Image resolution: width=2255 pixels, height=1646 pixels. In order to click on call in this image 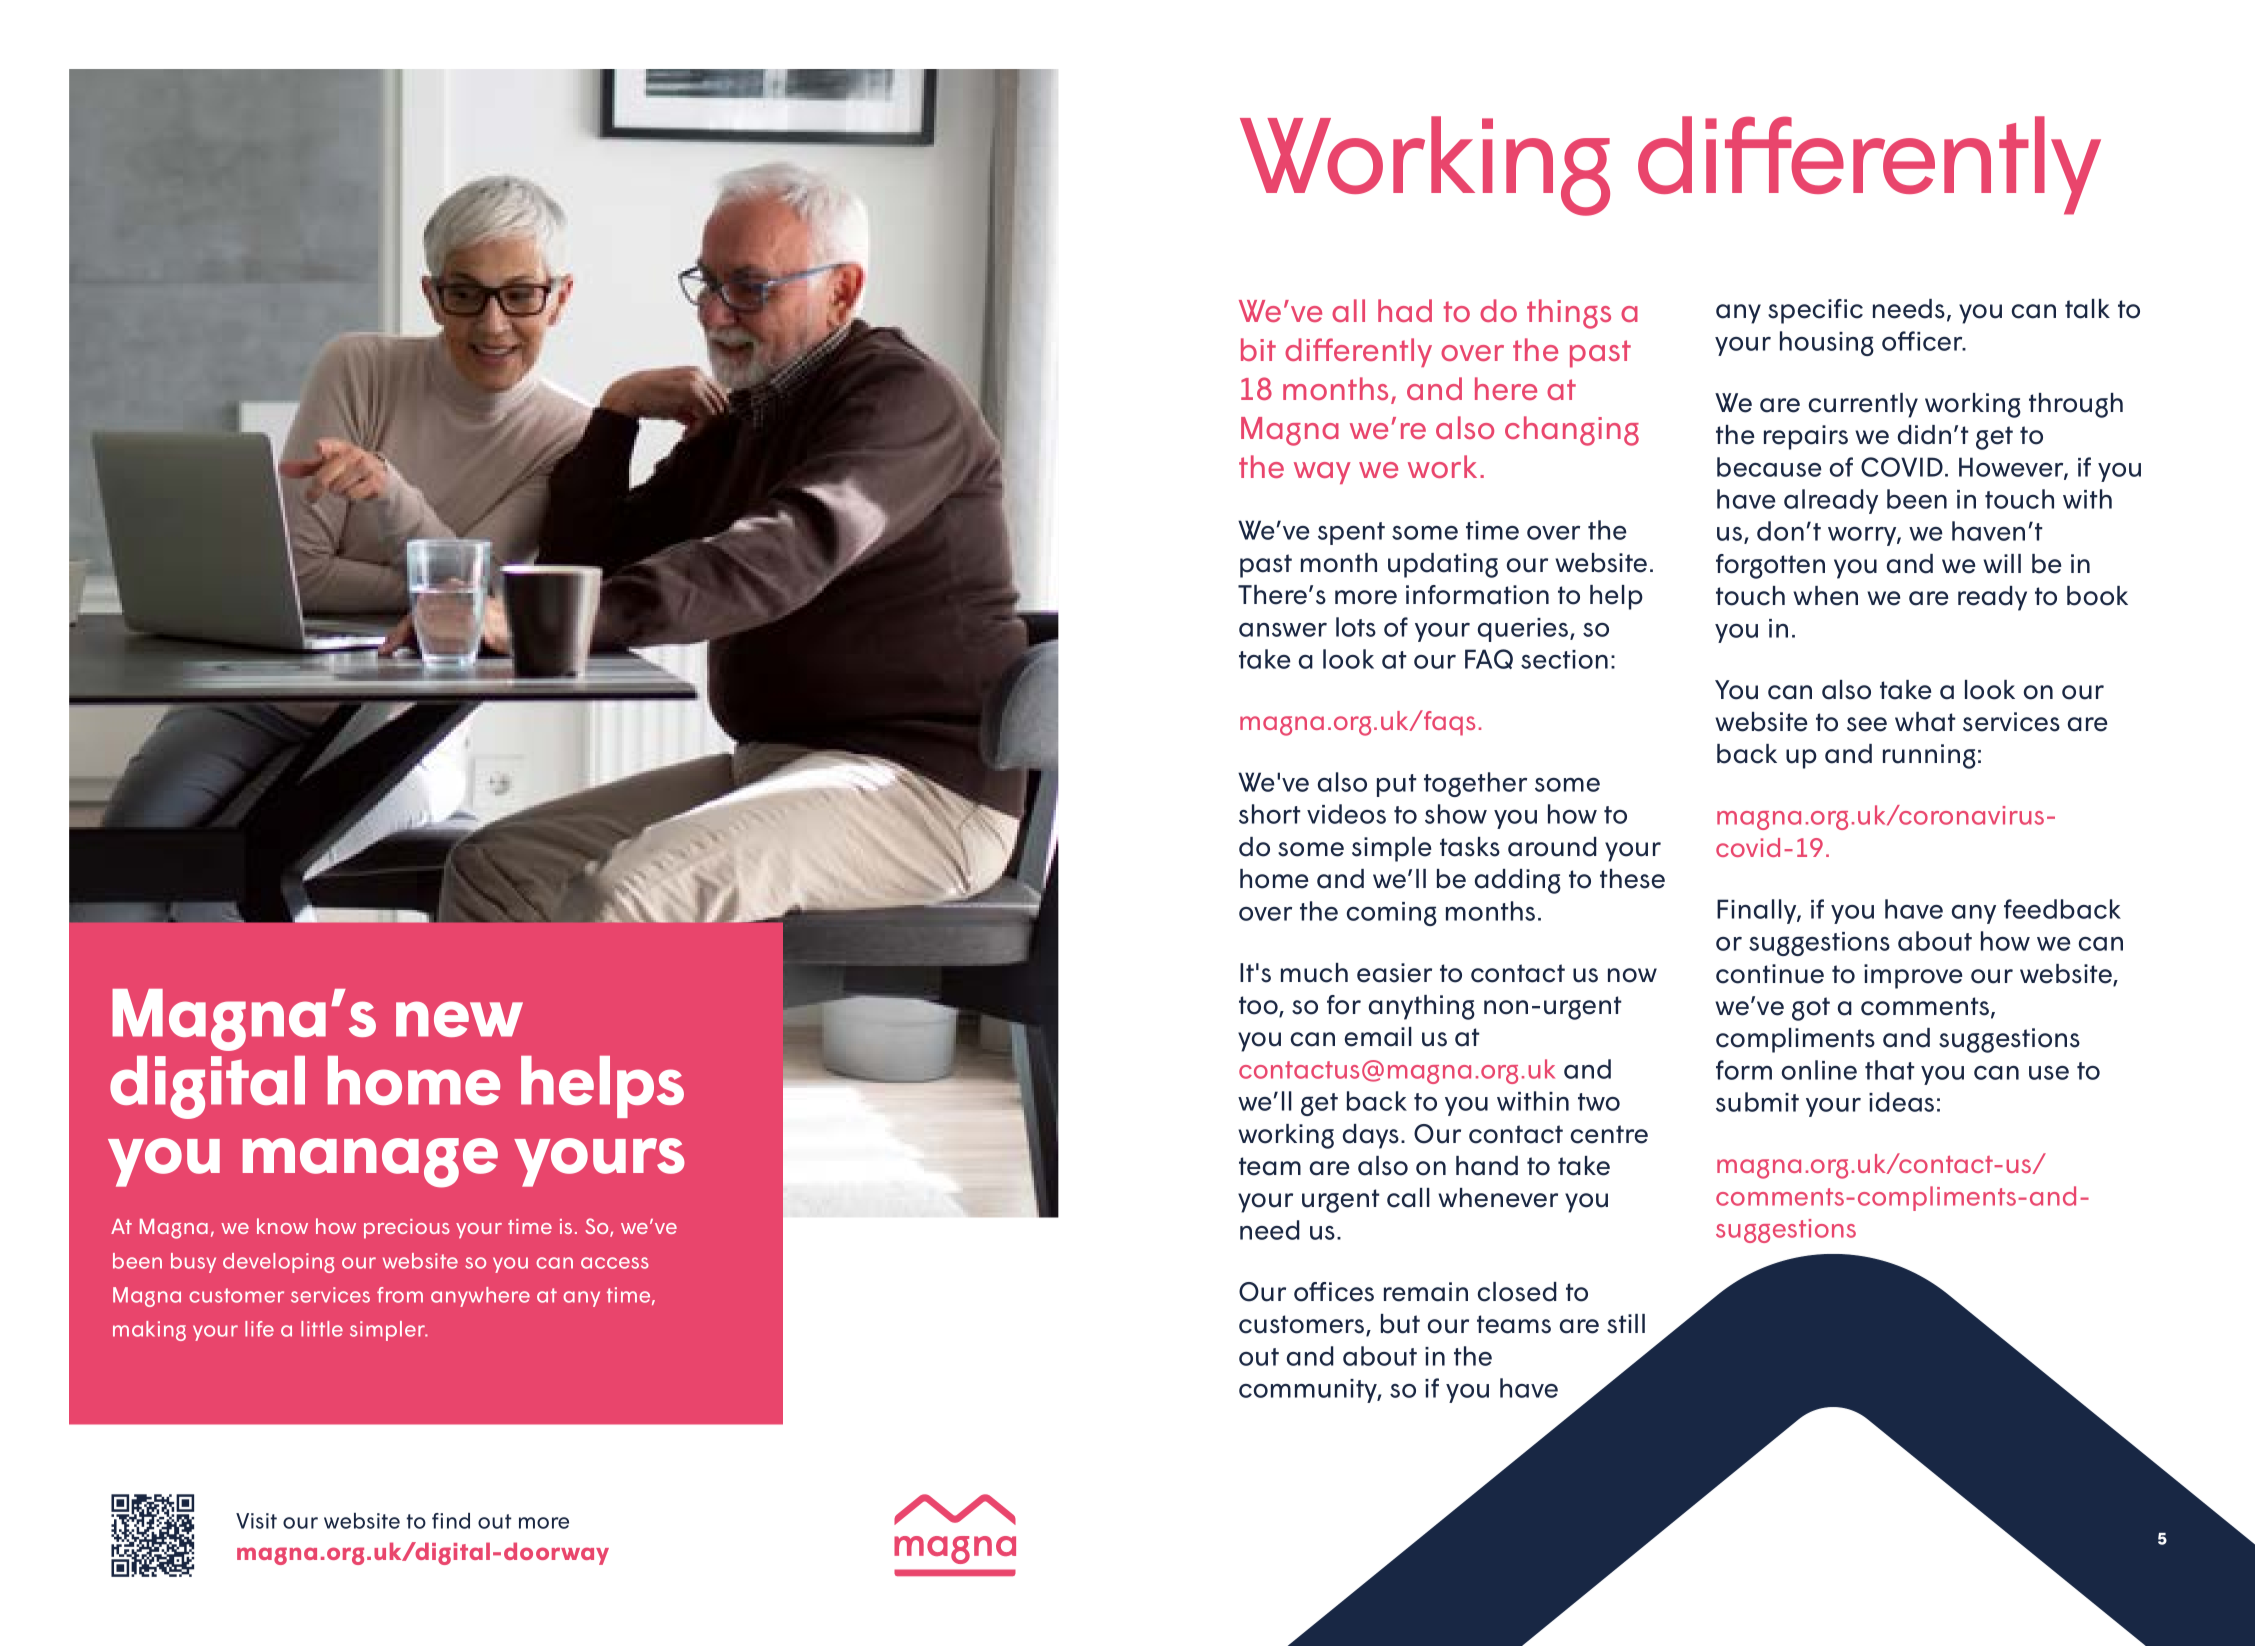, I will do `click(1408, 1198)`.
